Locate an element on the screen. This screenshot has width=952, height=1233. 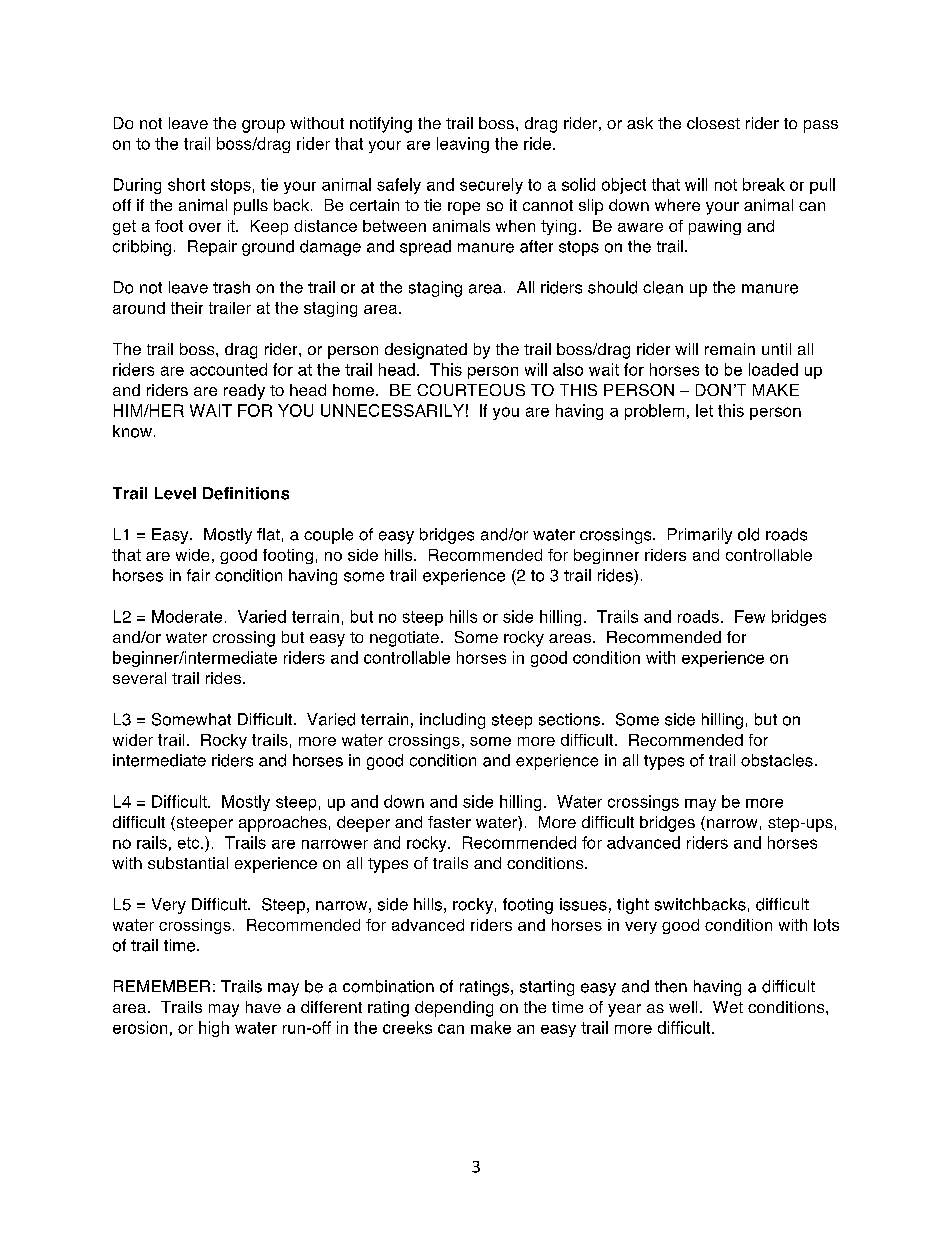
etc is located at coordinates (190, 843).
